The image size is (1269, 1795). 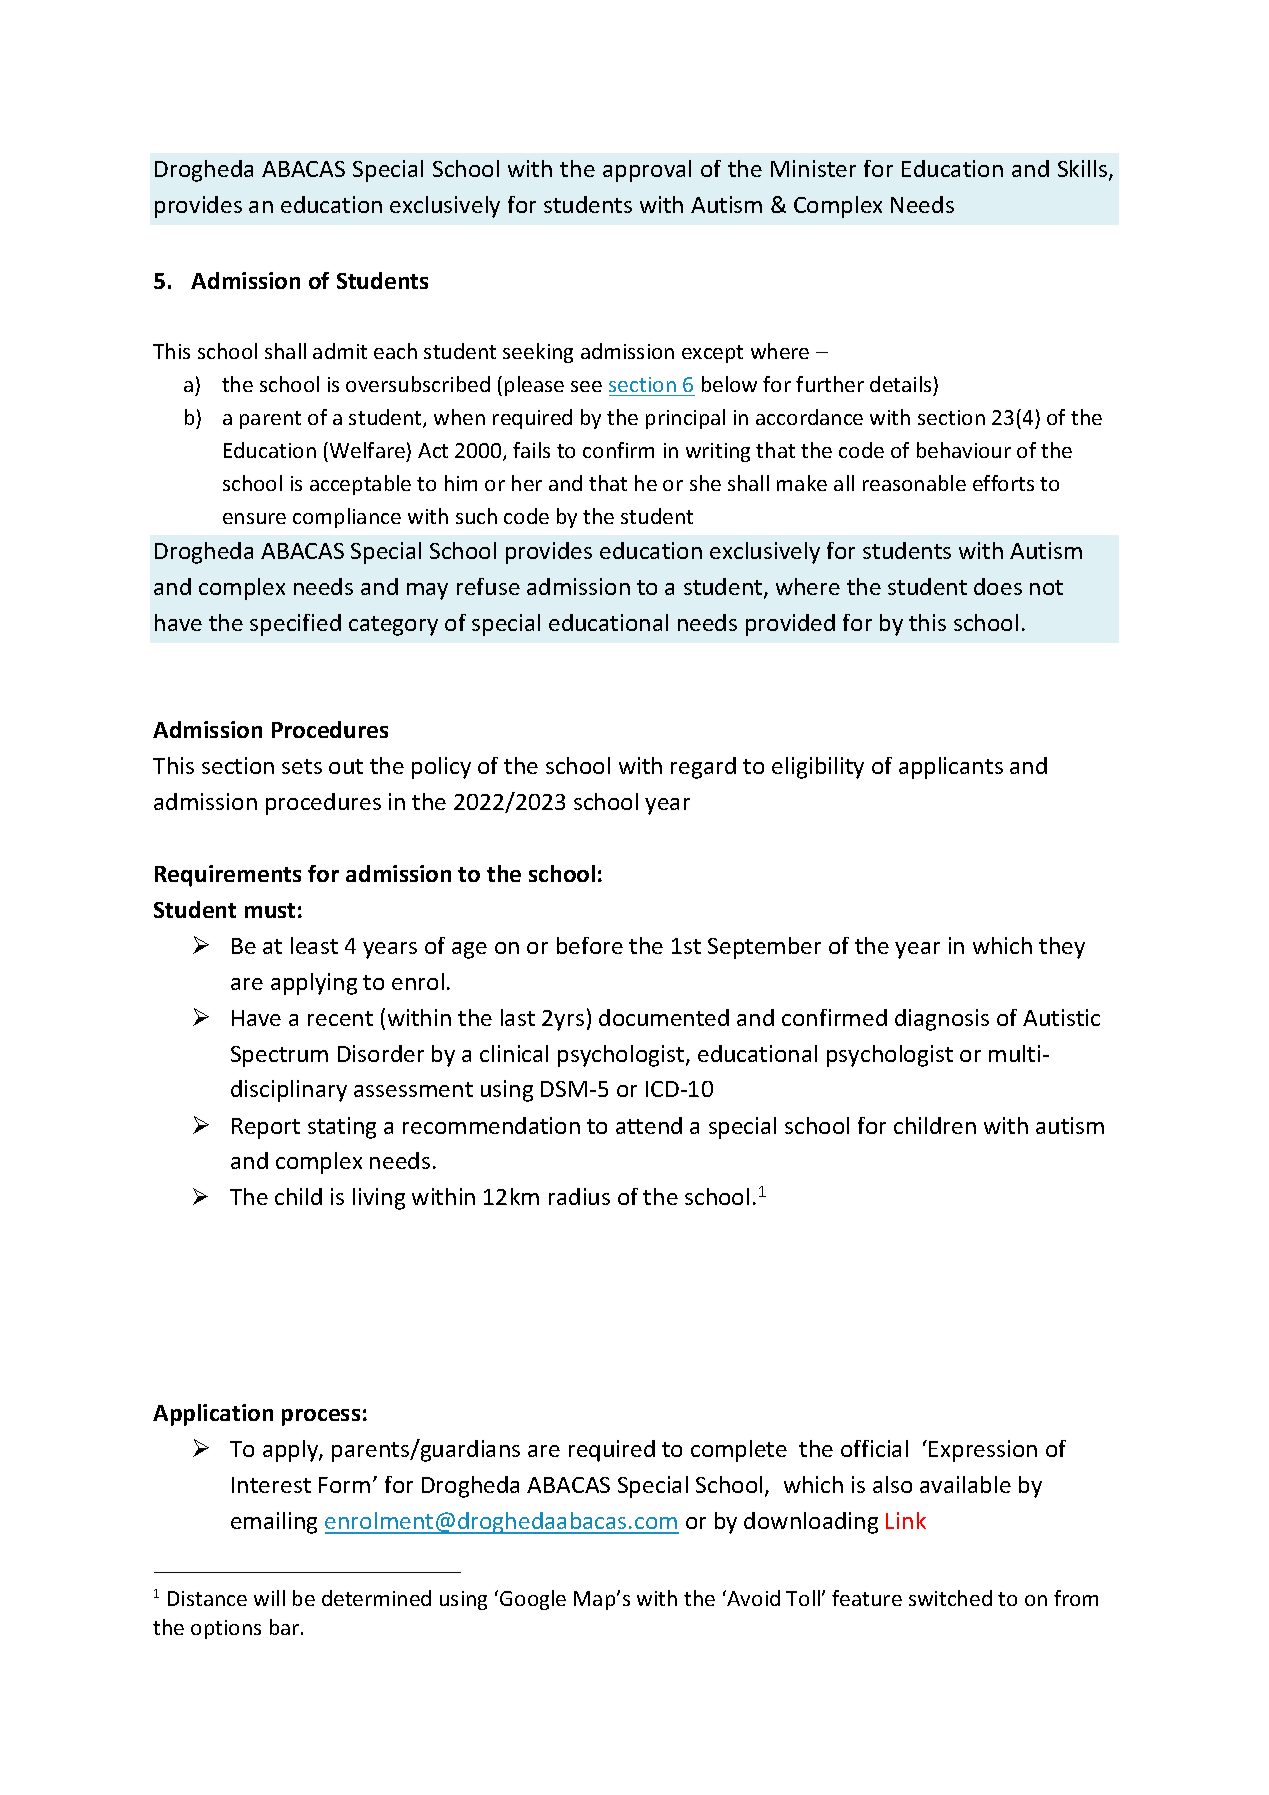 What do you see at coordinates (752, 1598) in the screenshot?
I see `Avoid` at bounding box center [752, 1598].
